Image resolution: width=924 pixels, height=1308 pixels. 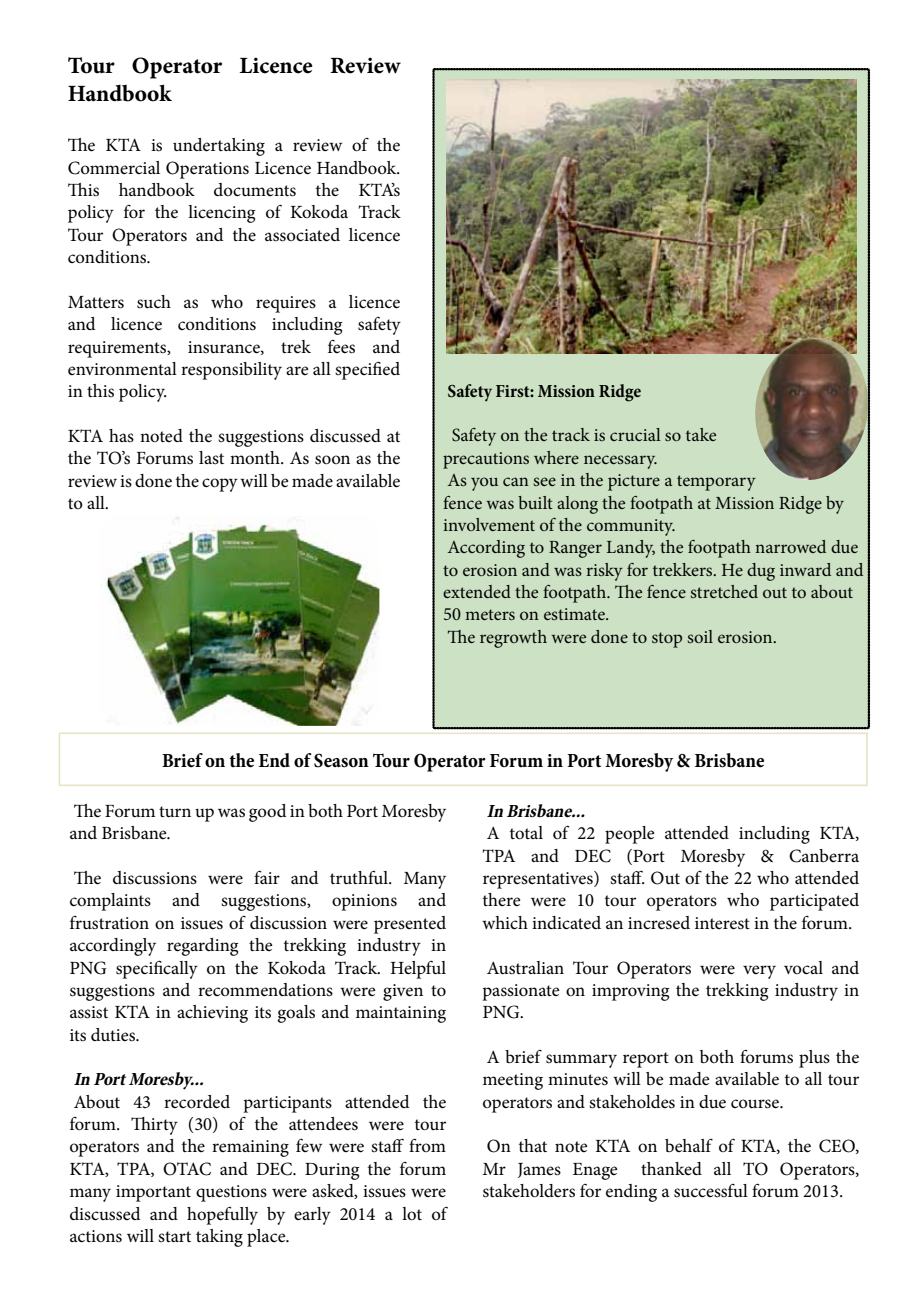 What do you see at coordinates (221, 214) in the screenshot?
I see `licencing` at bounding box center [221, 214].
